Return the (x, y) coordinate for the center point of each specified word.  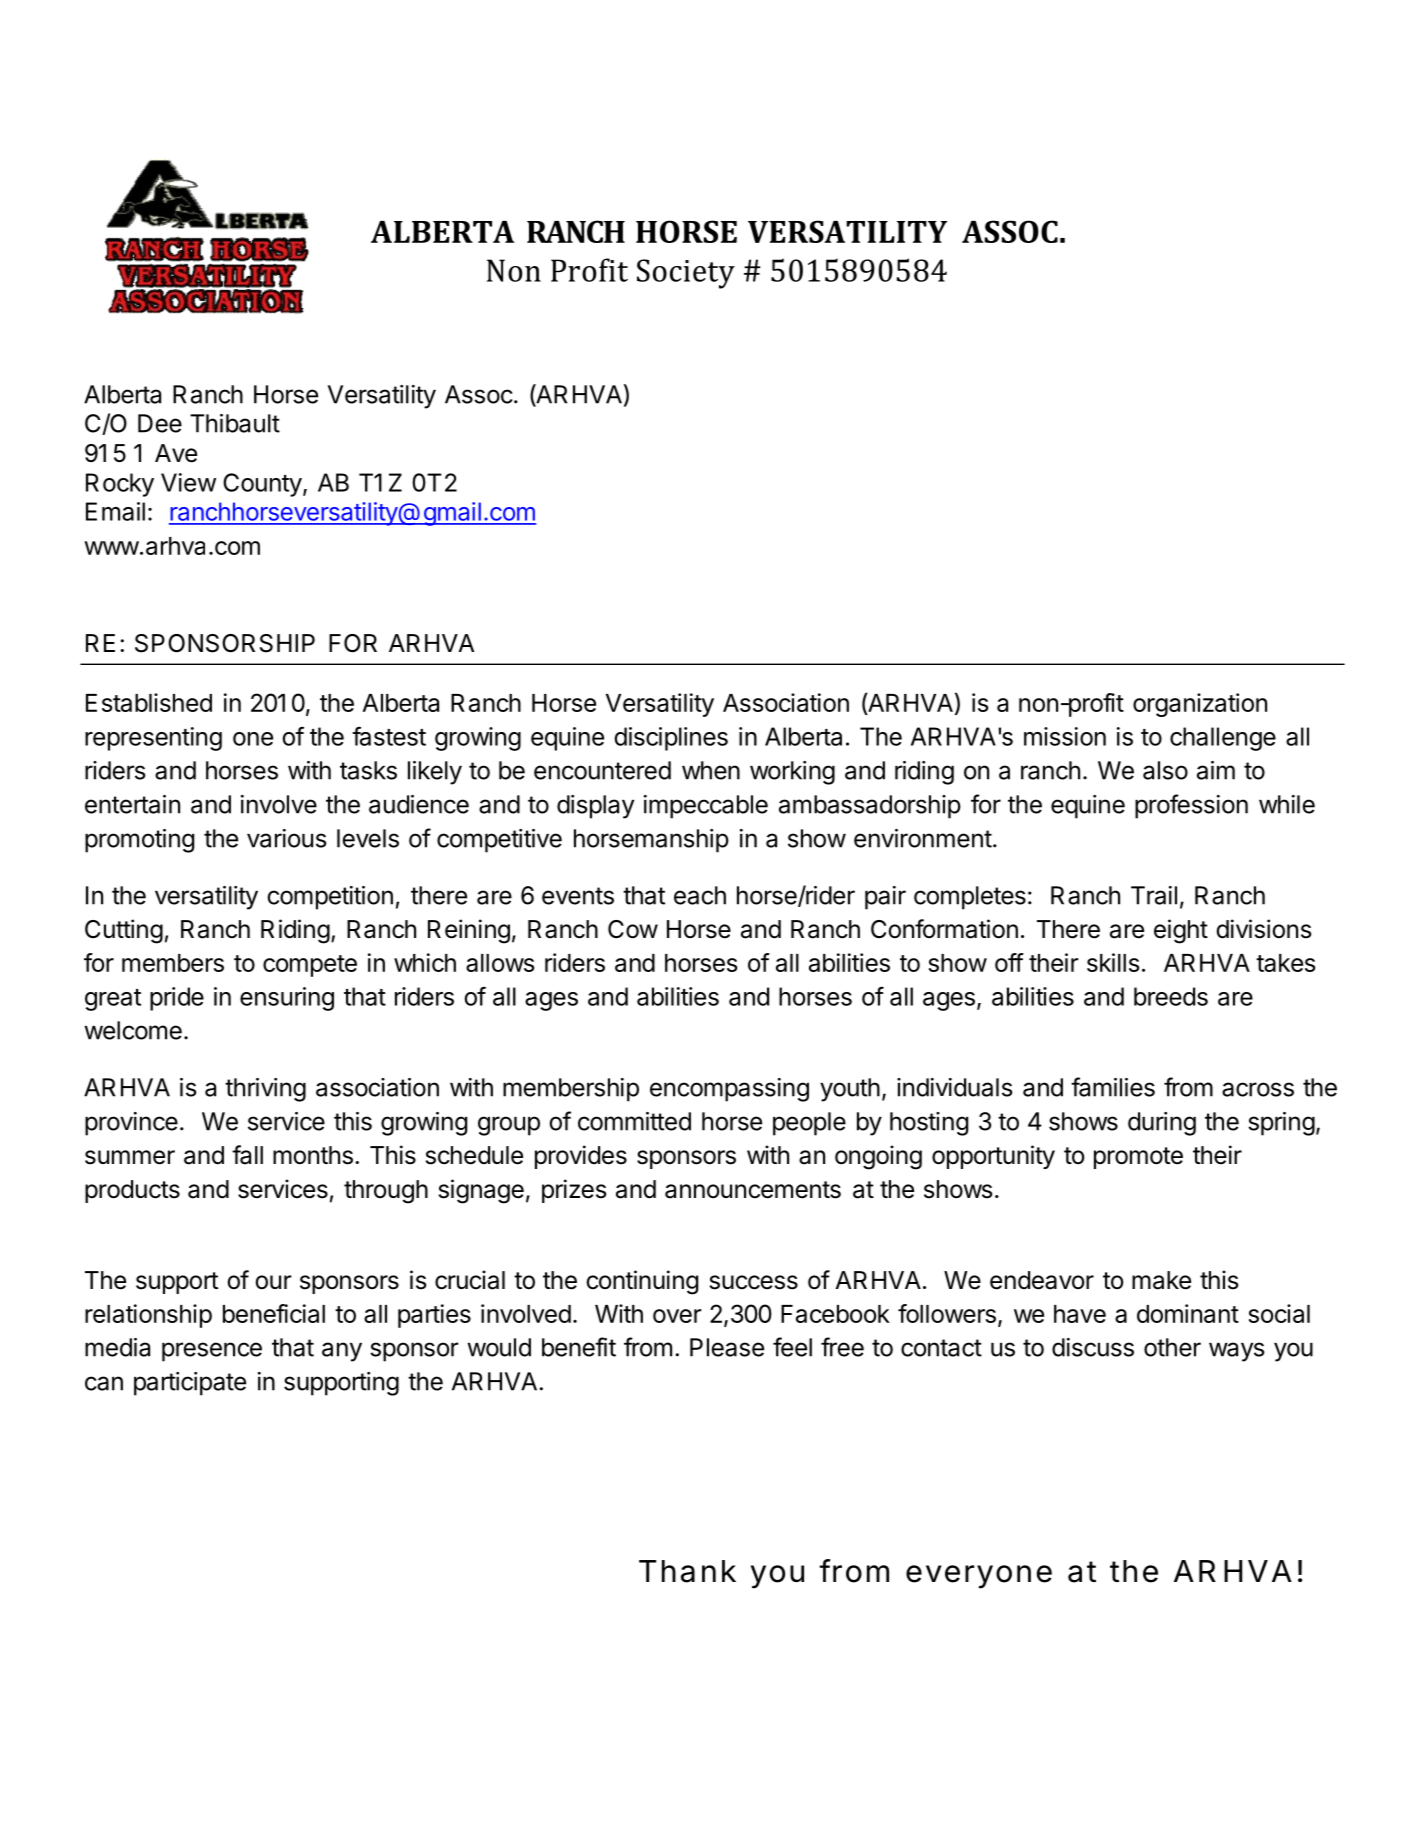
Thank (687, 1571)
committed (634, 1121)
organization (1200, 705)
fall (247, 1155)
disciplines (671, 739)
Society (686, 274)
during (1162, 1124)
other (1172, 1347)
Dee (160, 423)
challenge (1223, 739)
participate (190, 1384)
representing (153, 739)
